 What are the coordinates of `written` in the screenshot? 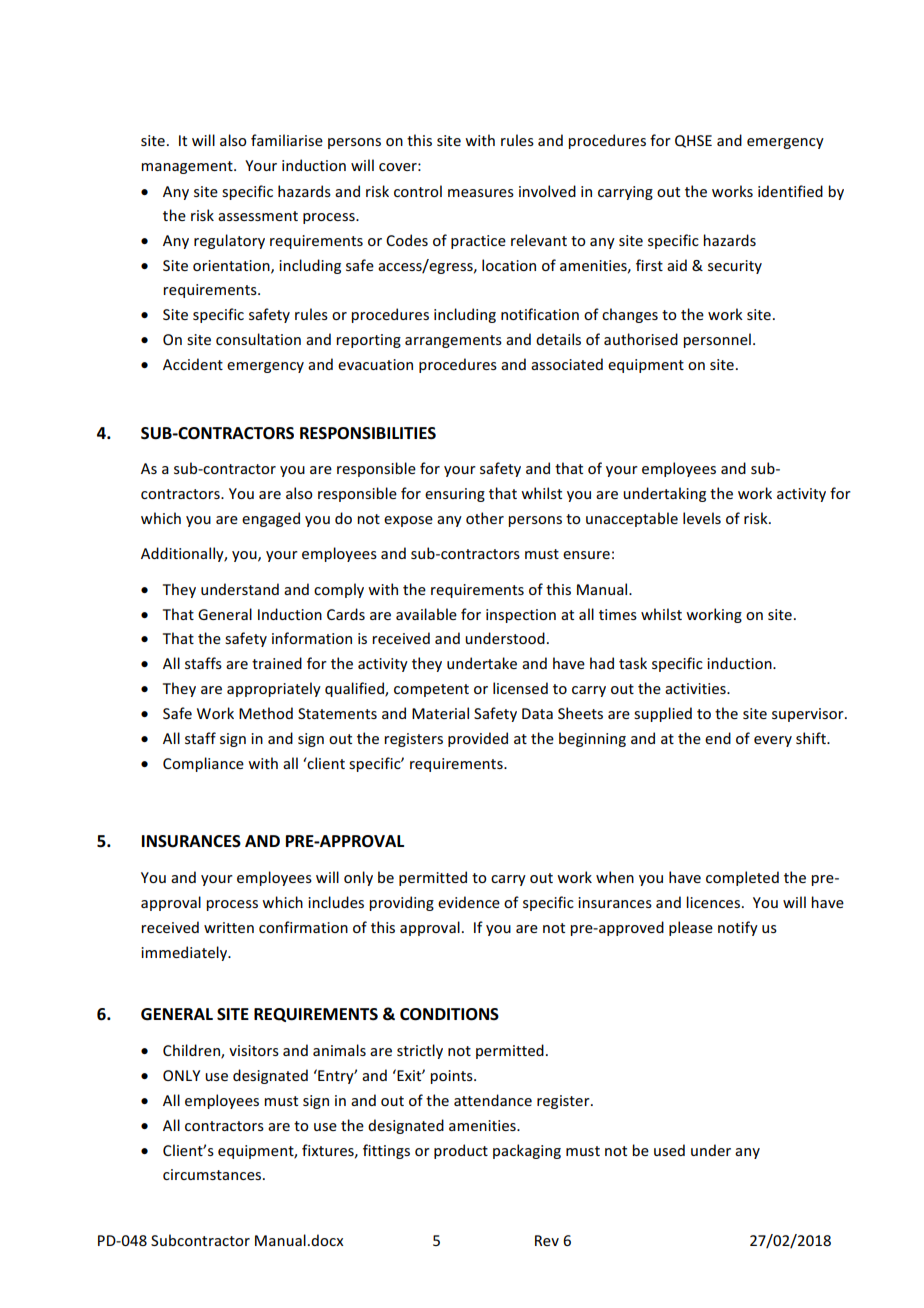 It's located at (229, 927).
